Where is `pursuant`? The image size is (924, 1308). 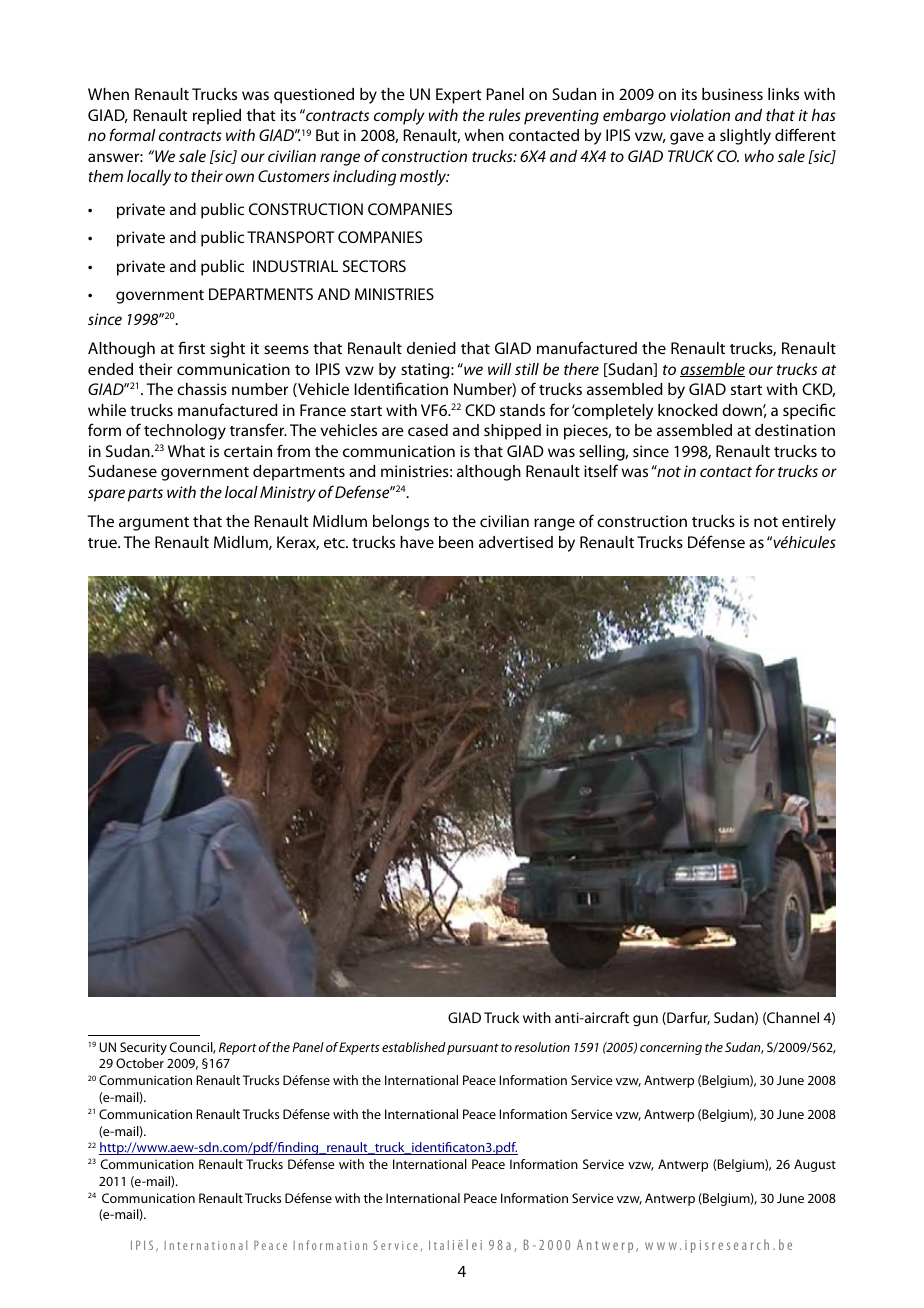 pursuant is located at coordinates (473, 1049).
